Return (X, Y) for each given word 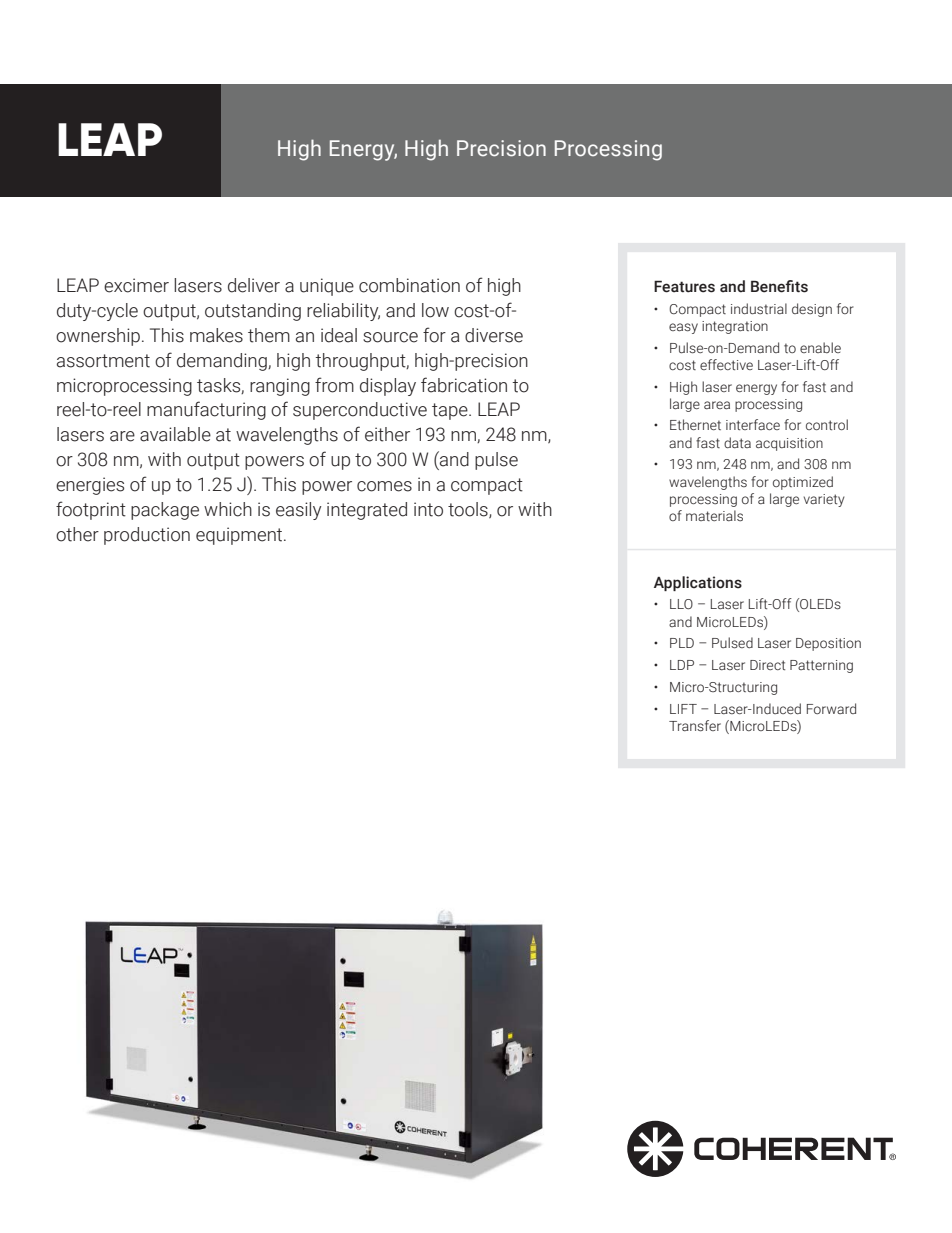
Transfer (695, 726)
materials (714, 516)
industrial (759, 309)
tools (469, 510)
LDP (682, 665)
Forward (831, 708)
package (165, 511)
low (435, 310)
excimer (136, 285)
